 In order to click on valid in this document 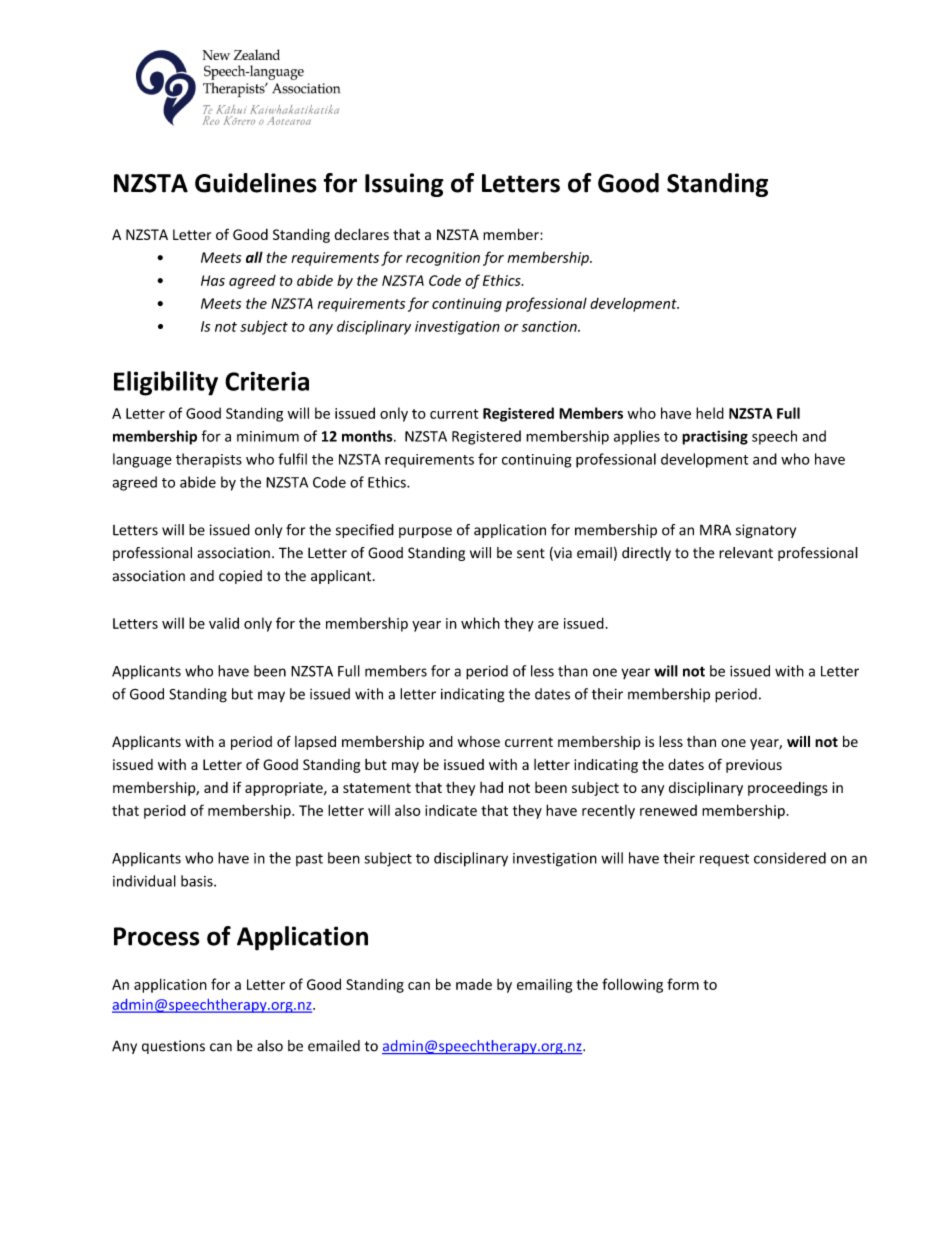, I will do `click(224, 623)`.
